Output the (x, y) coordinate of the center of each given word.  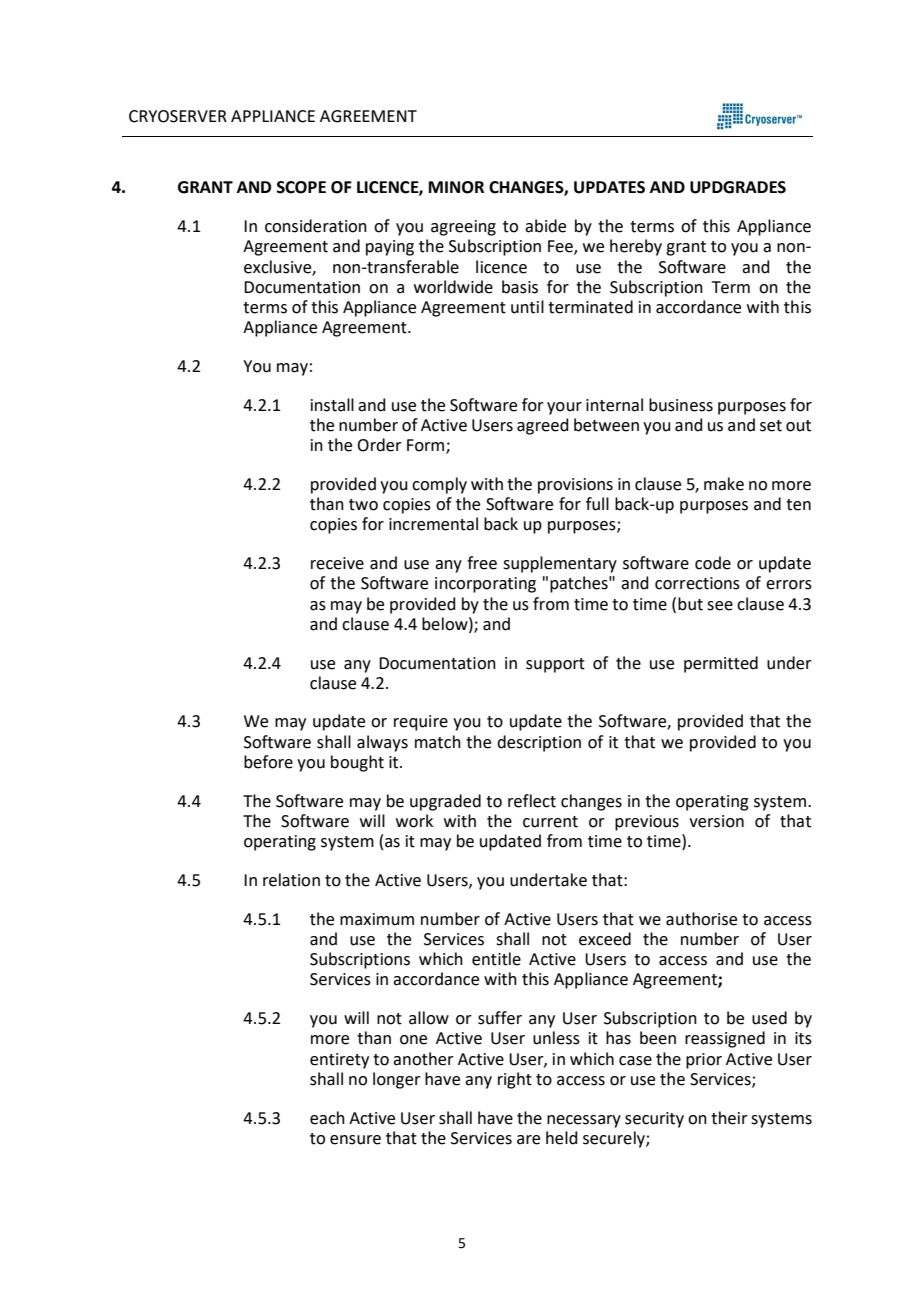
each (327, 1118)
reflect (532, 801)
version (716, 821)
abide (545, 226)
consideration (316, 226)
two (363, 505)
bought (357, 763)
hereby (636, 247)
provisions (575, 486)
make (724, 484)
